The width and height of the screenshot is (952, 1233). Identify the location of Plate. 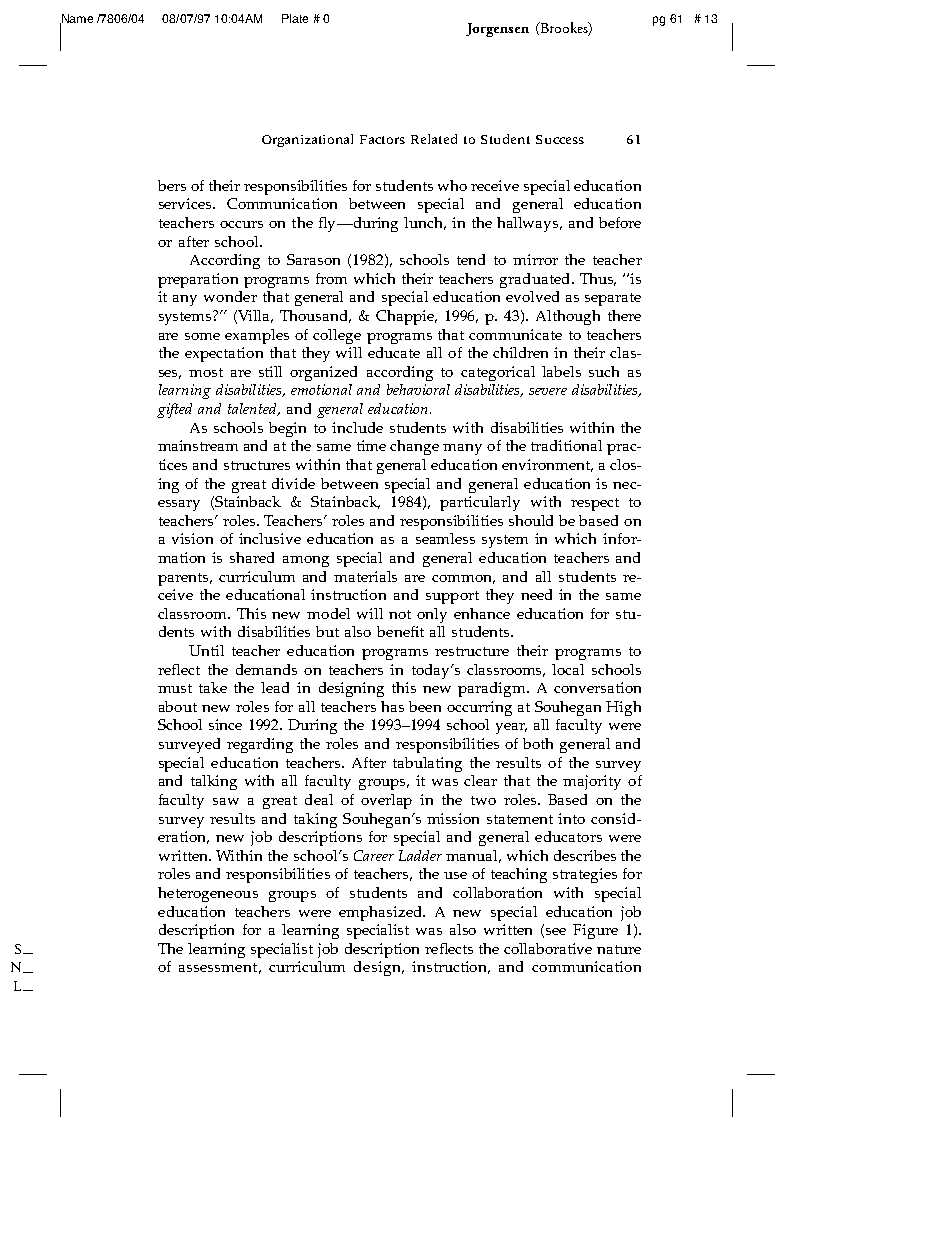
(295, 18).
